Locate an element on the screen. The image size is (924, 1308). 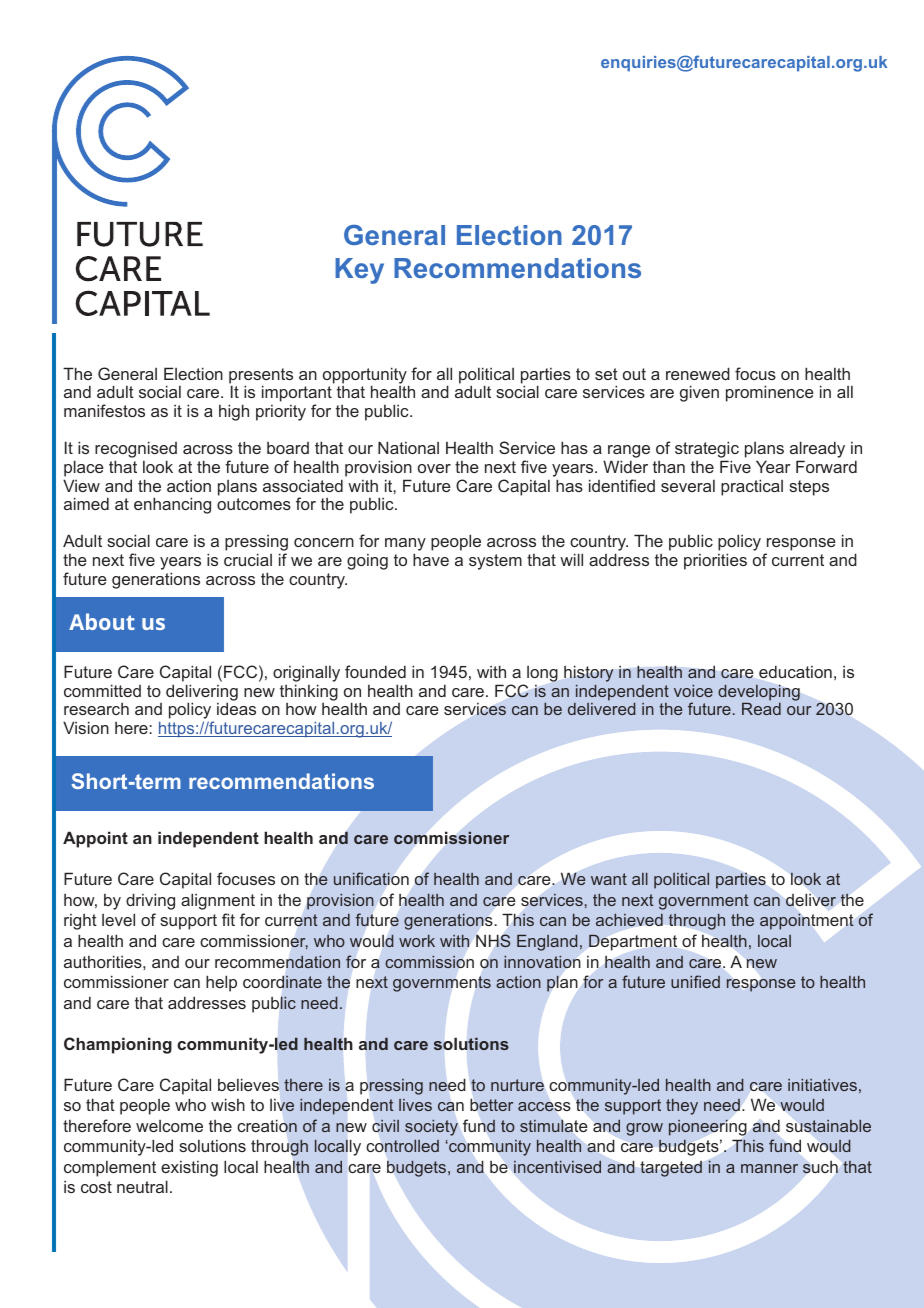
many is located at coordinates (405, 546).
